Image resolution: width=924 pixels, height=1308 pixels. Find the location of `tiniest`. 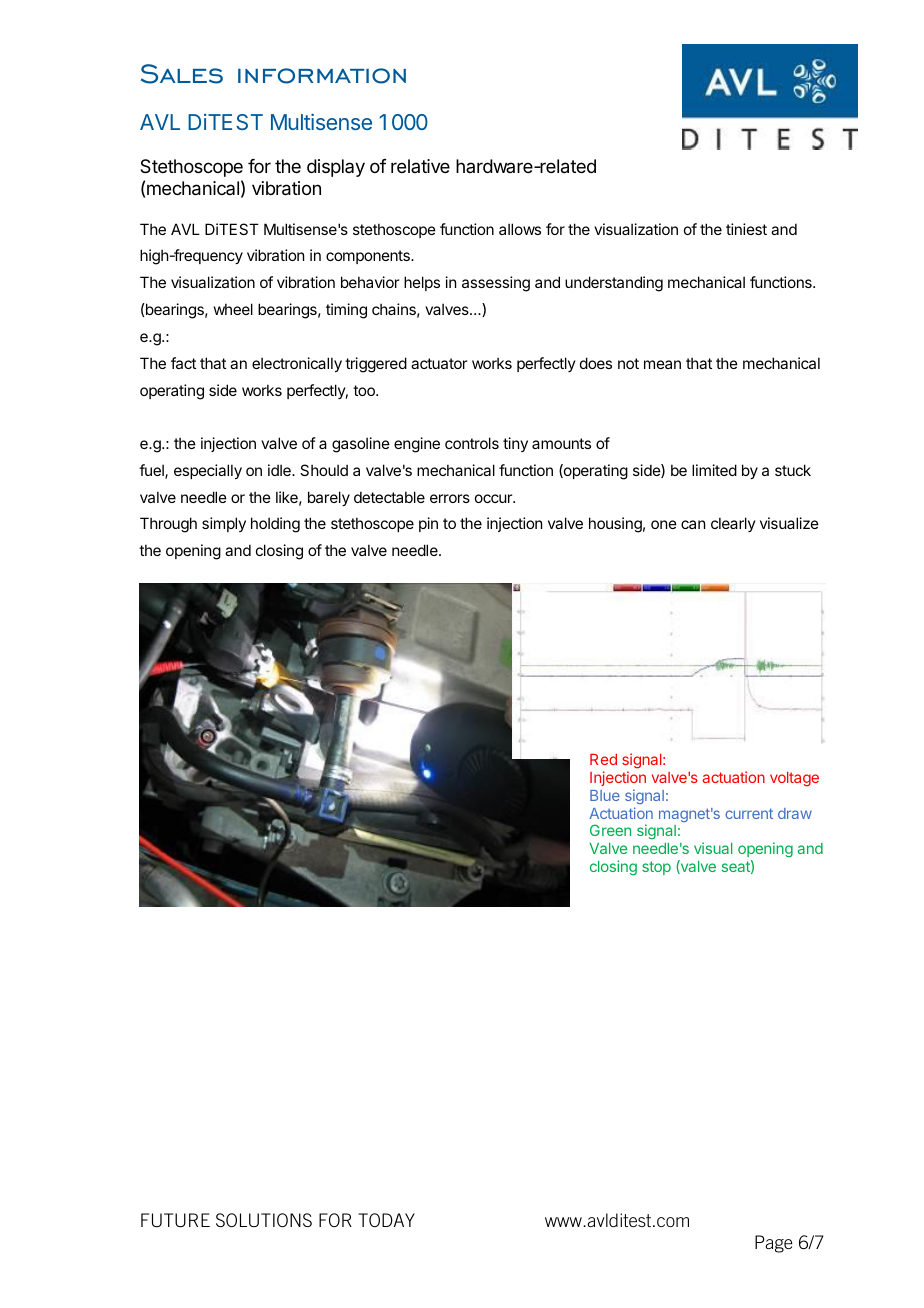

tiniest is located at coordinates (746, 229).
